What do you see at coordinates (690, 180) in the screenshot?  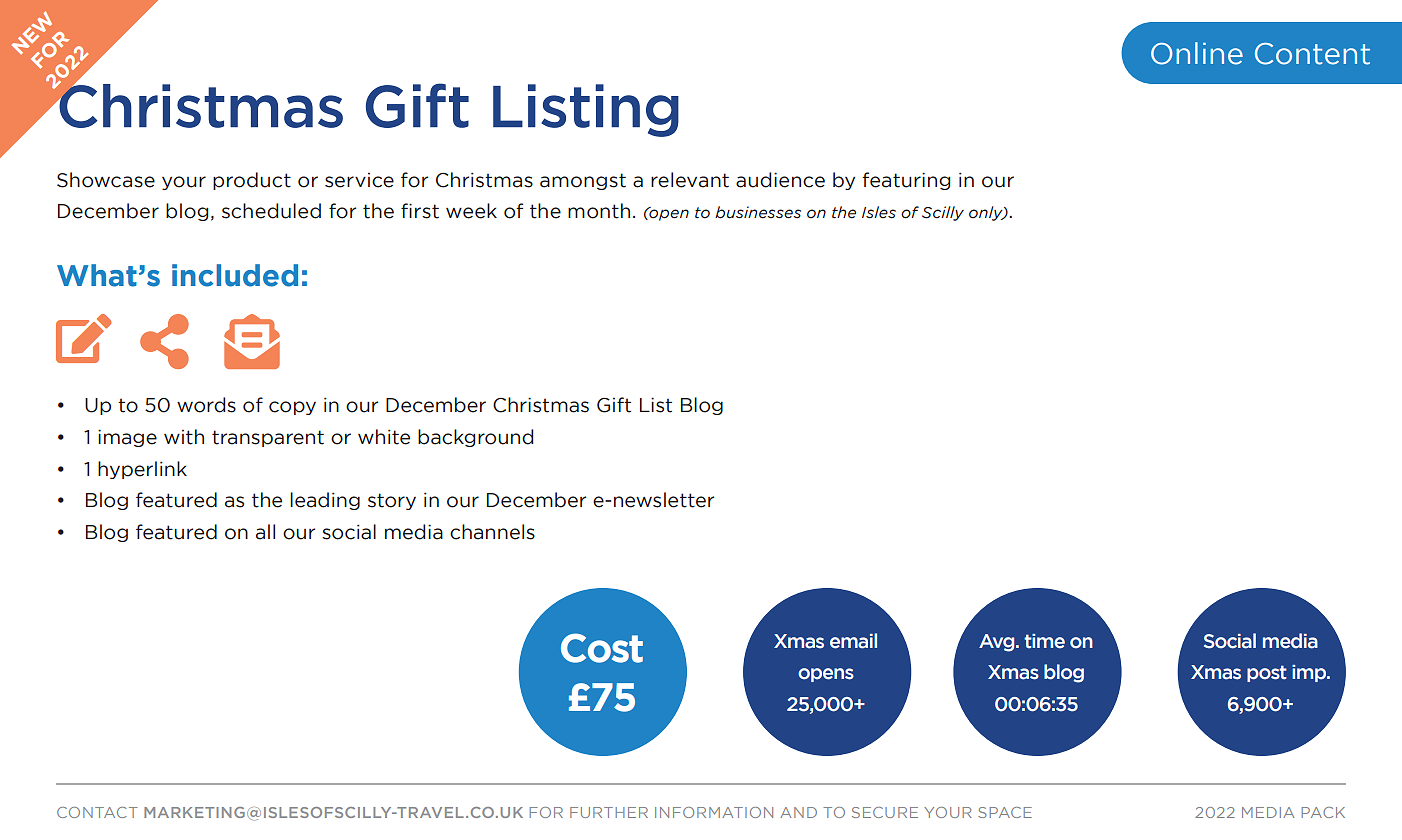 I see `relevant` at bounding box center [690, 180].
